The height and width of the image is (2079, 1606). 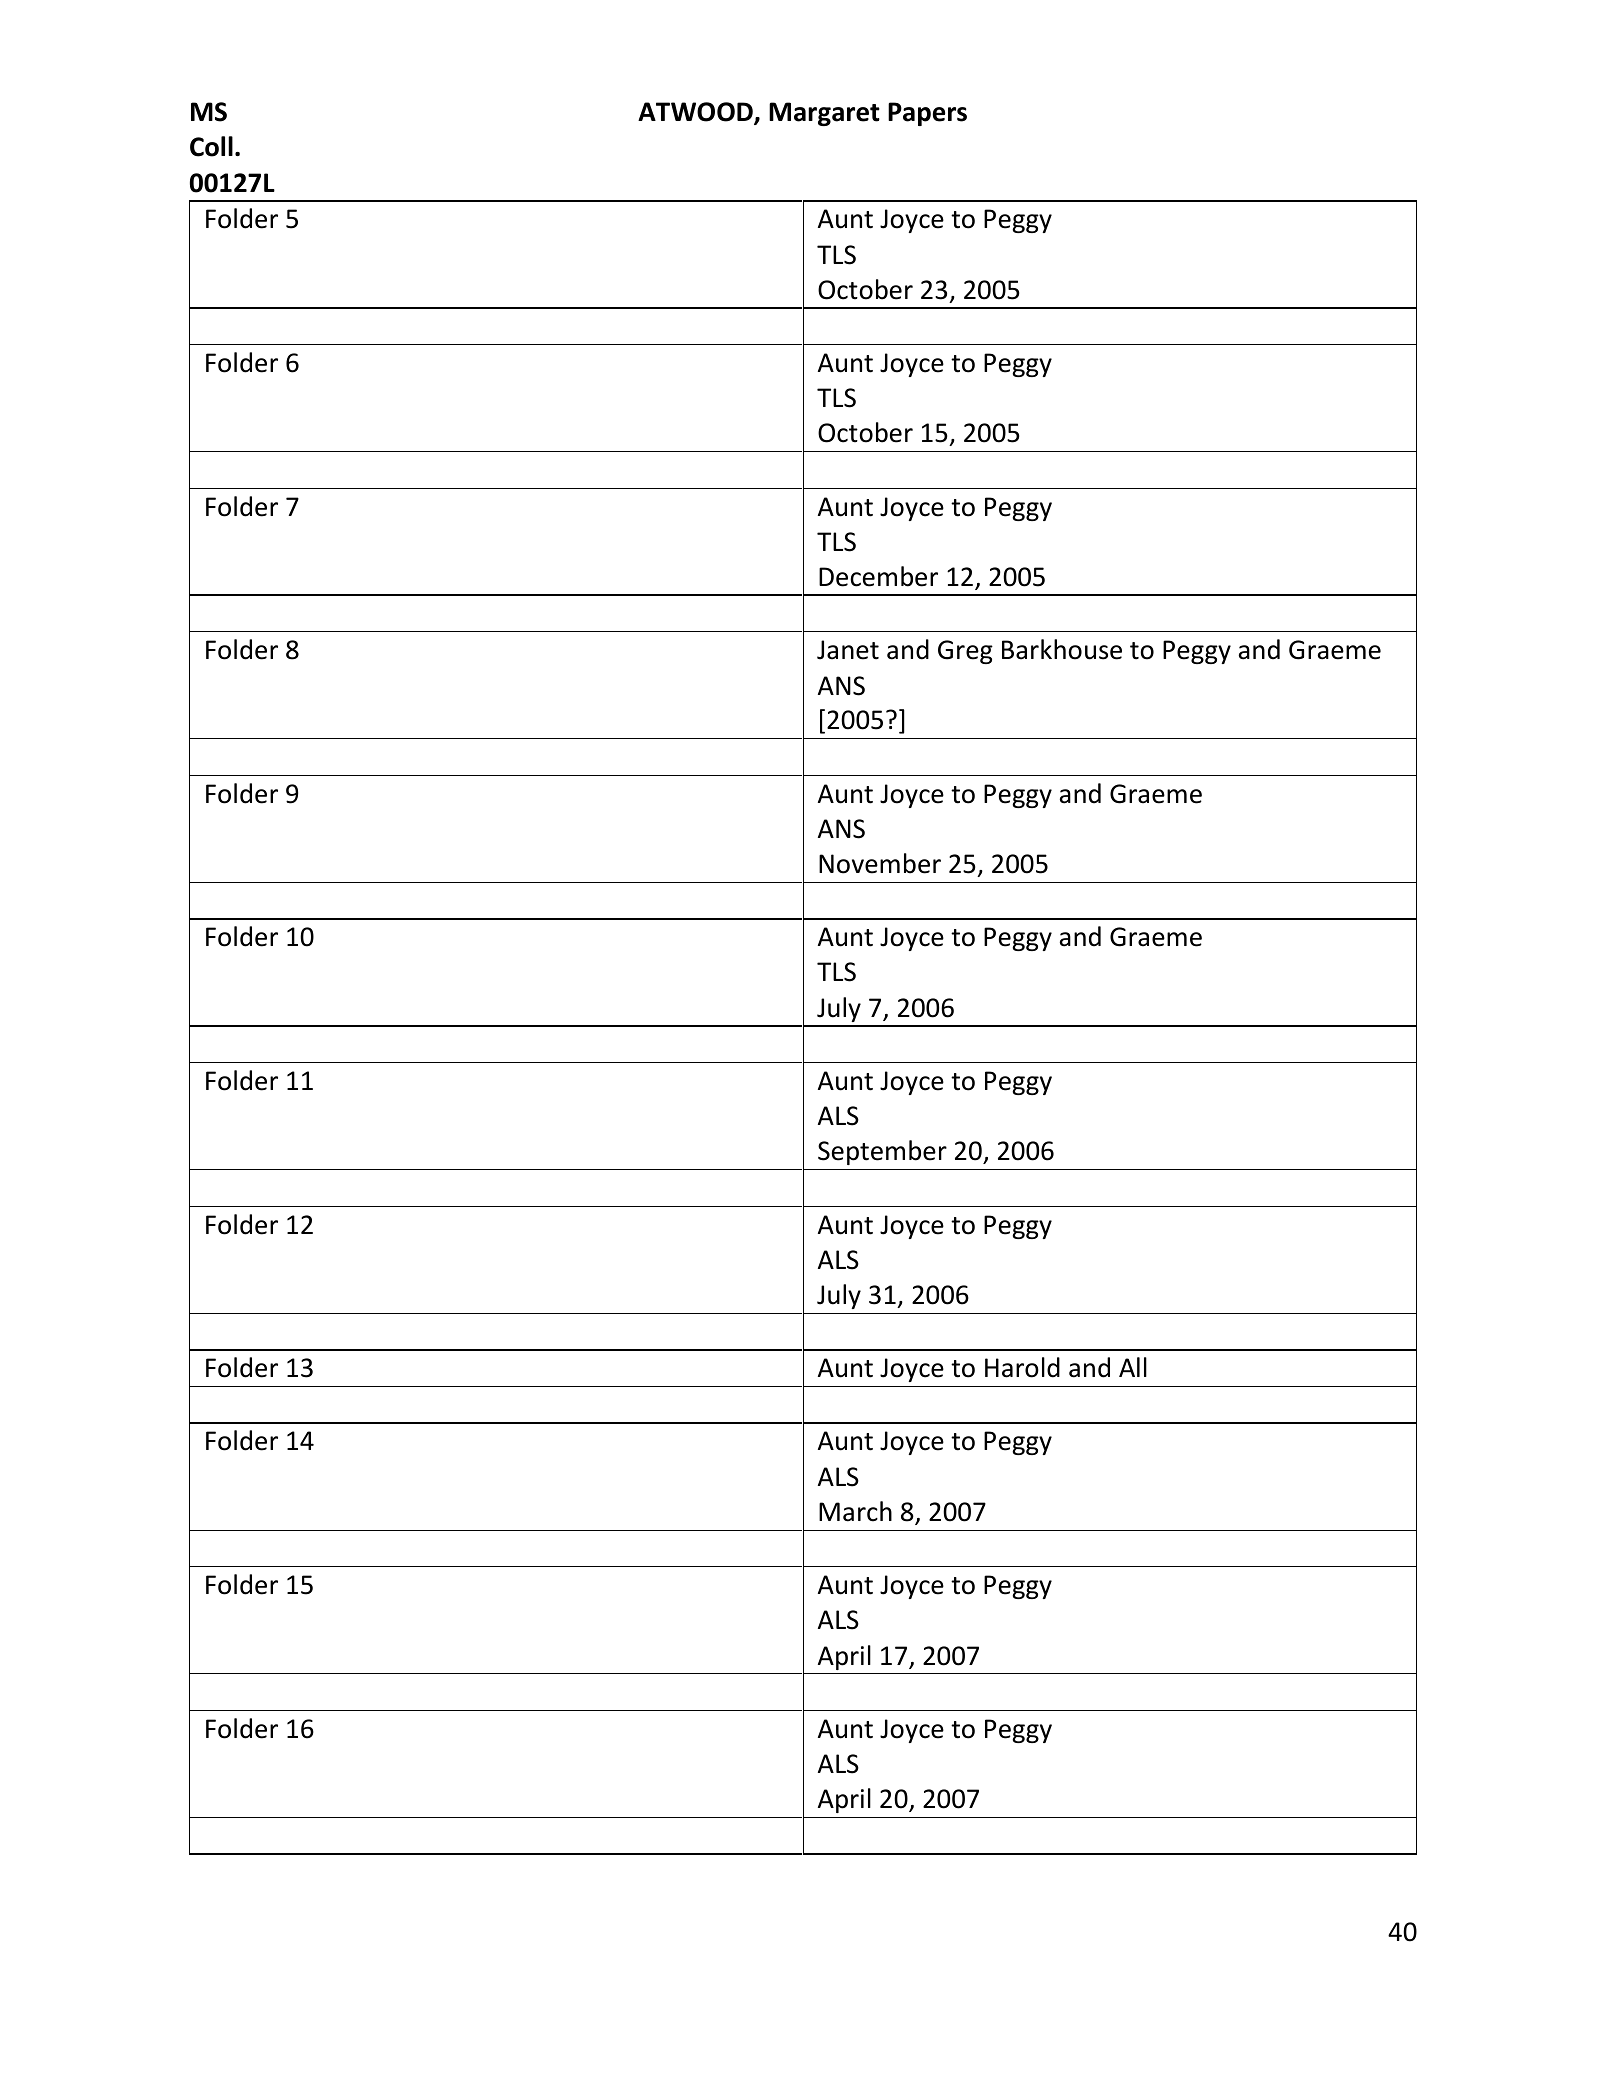 What do you see at coordinates (1022, 1367) in the image?
I see `Harold` at bounding box center [1022, 1367].
